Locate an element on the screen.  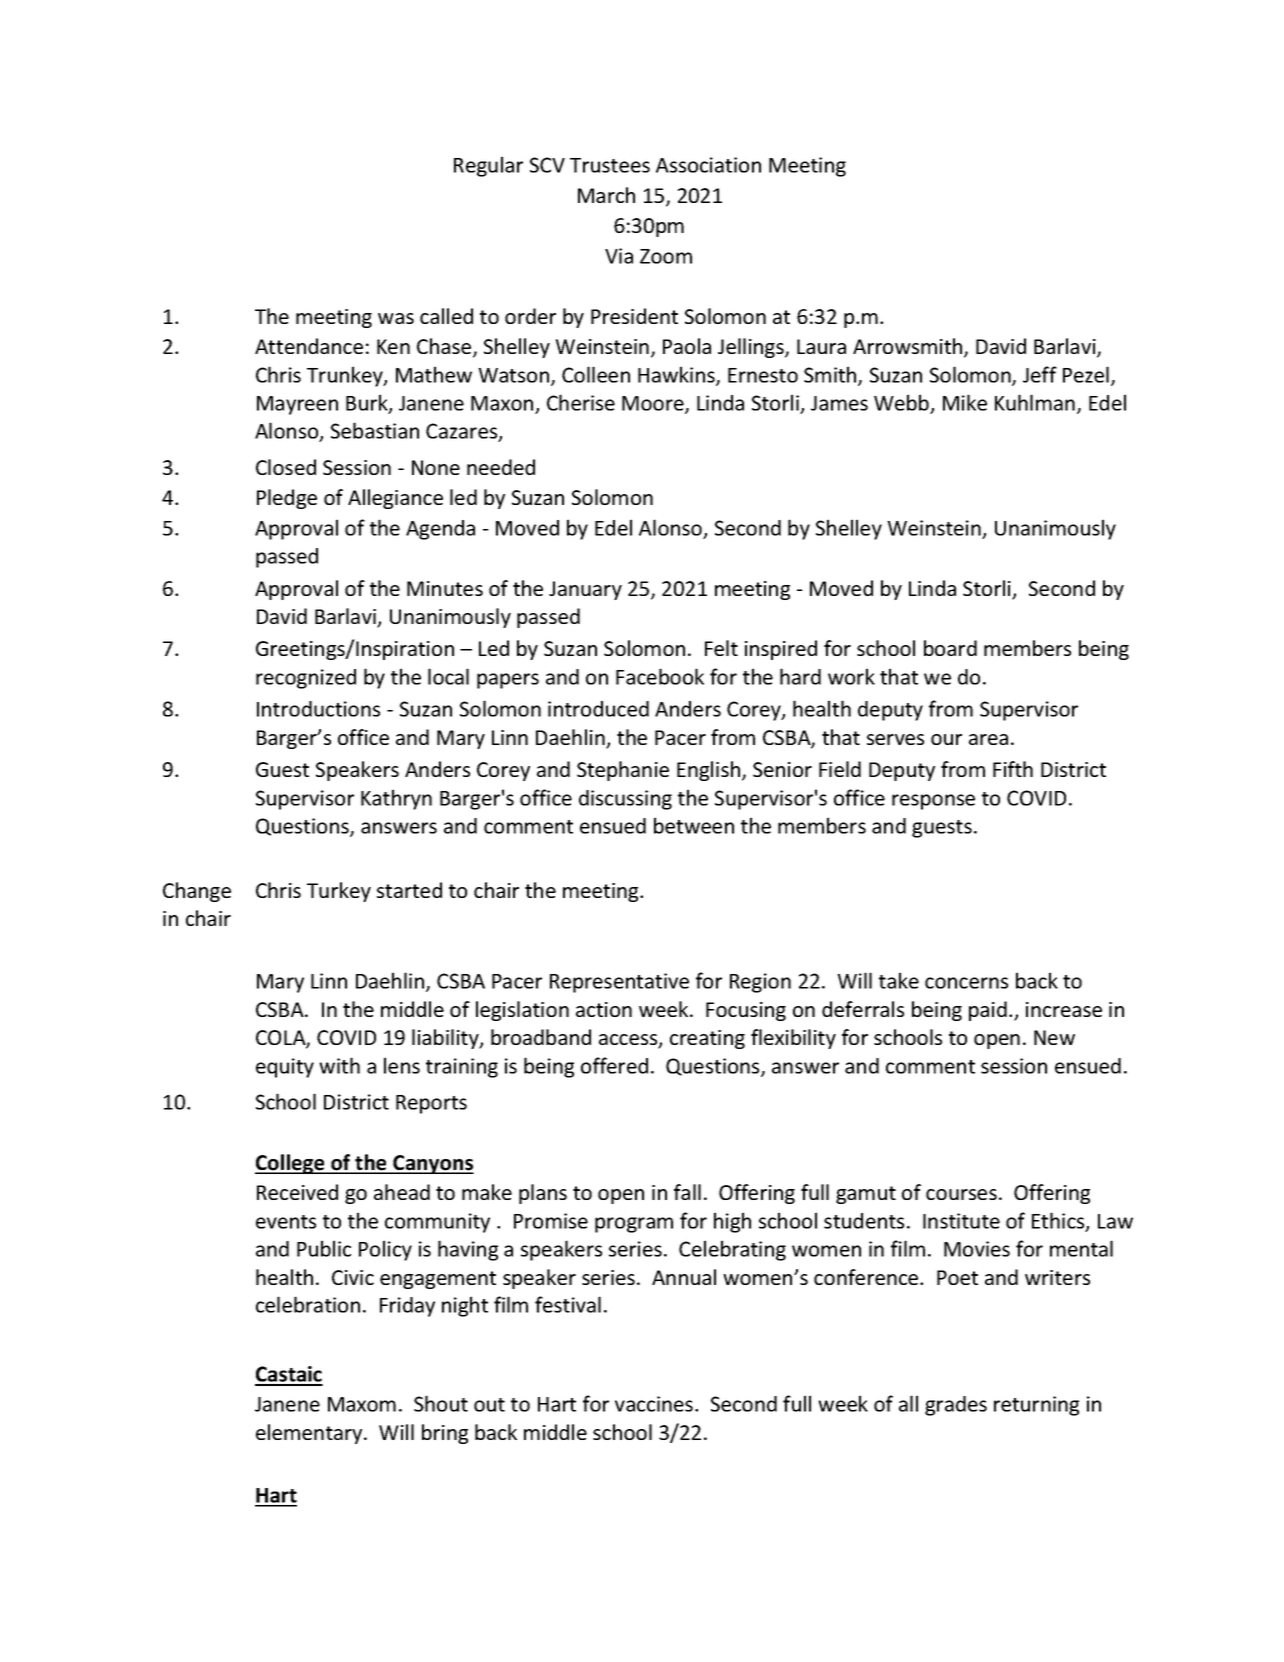
March is located at coordinates (606, 195).
